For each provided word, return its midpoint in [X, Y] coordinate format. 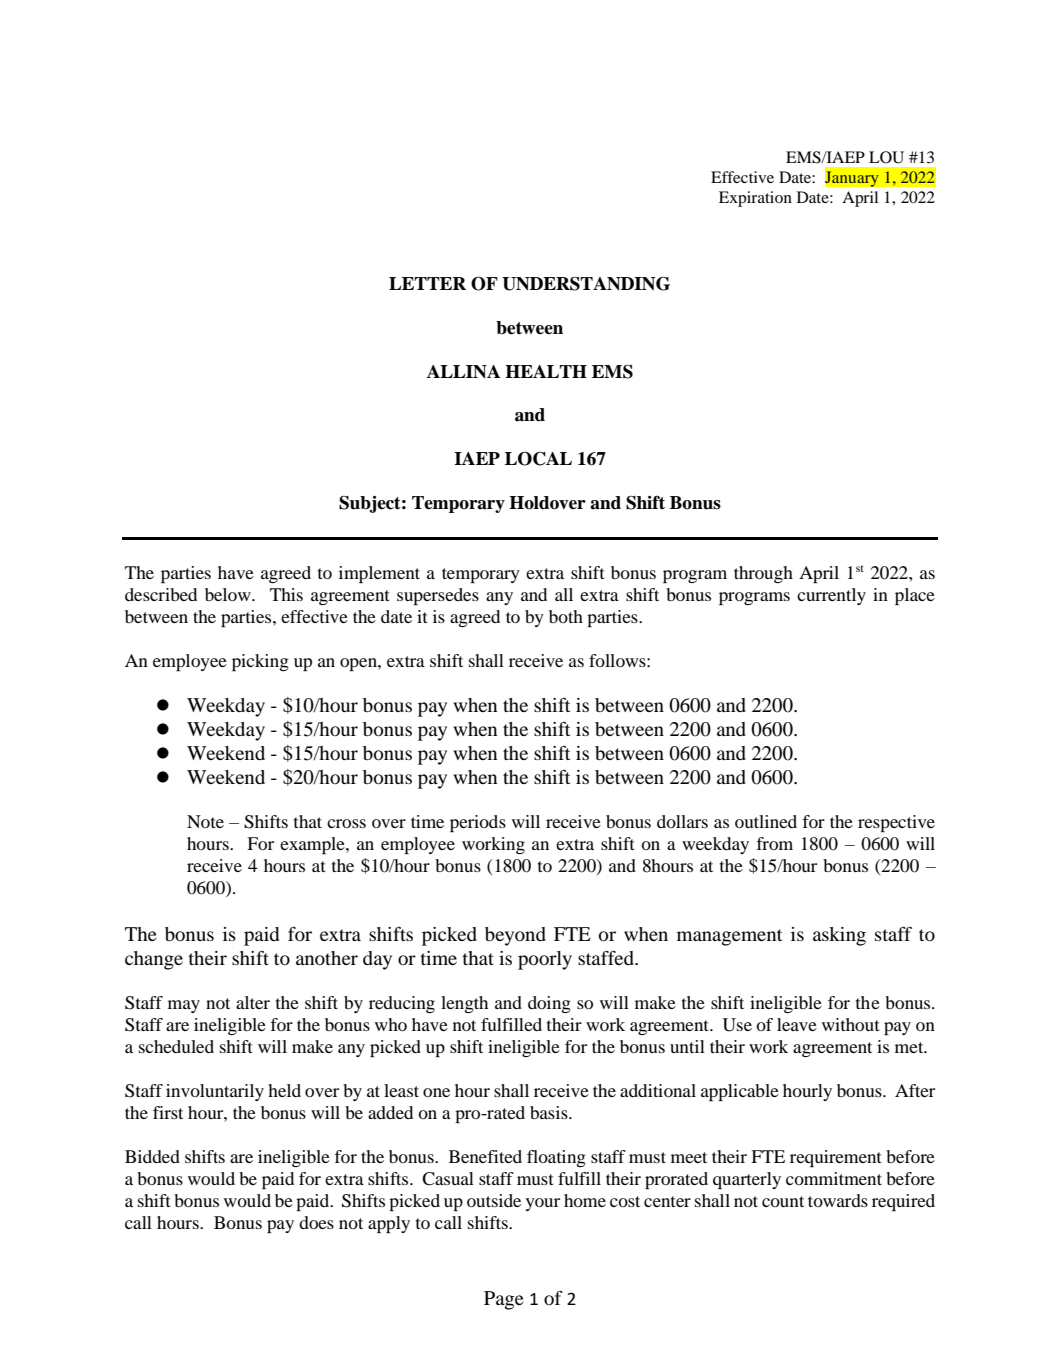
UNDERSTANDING [586, 283]
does [316, 1222]
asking [839, 936]
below [229, 594]
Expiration [755, 199]
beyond [515, 936]
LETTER [427, 283]
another [327, 958]
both [566, 616]
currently [831, 596]
